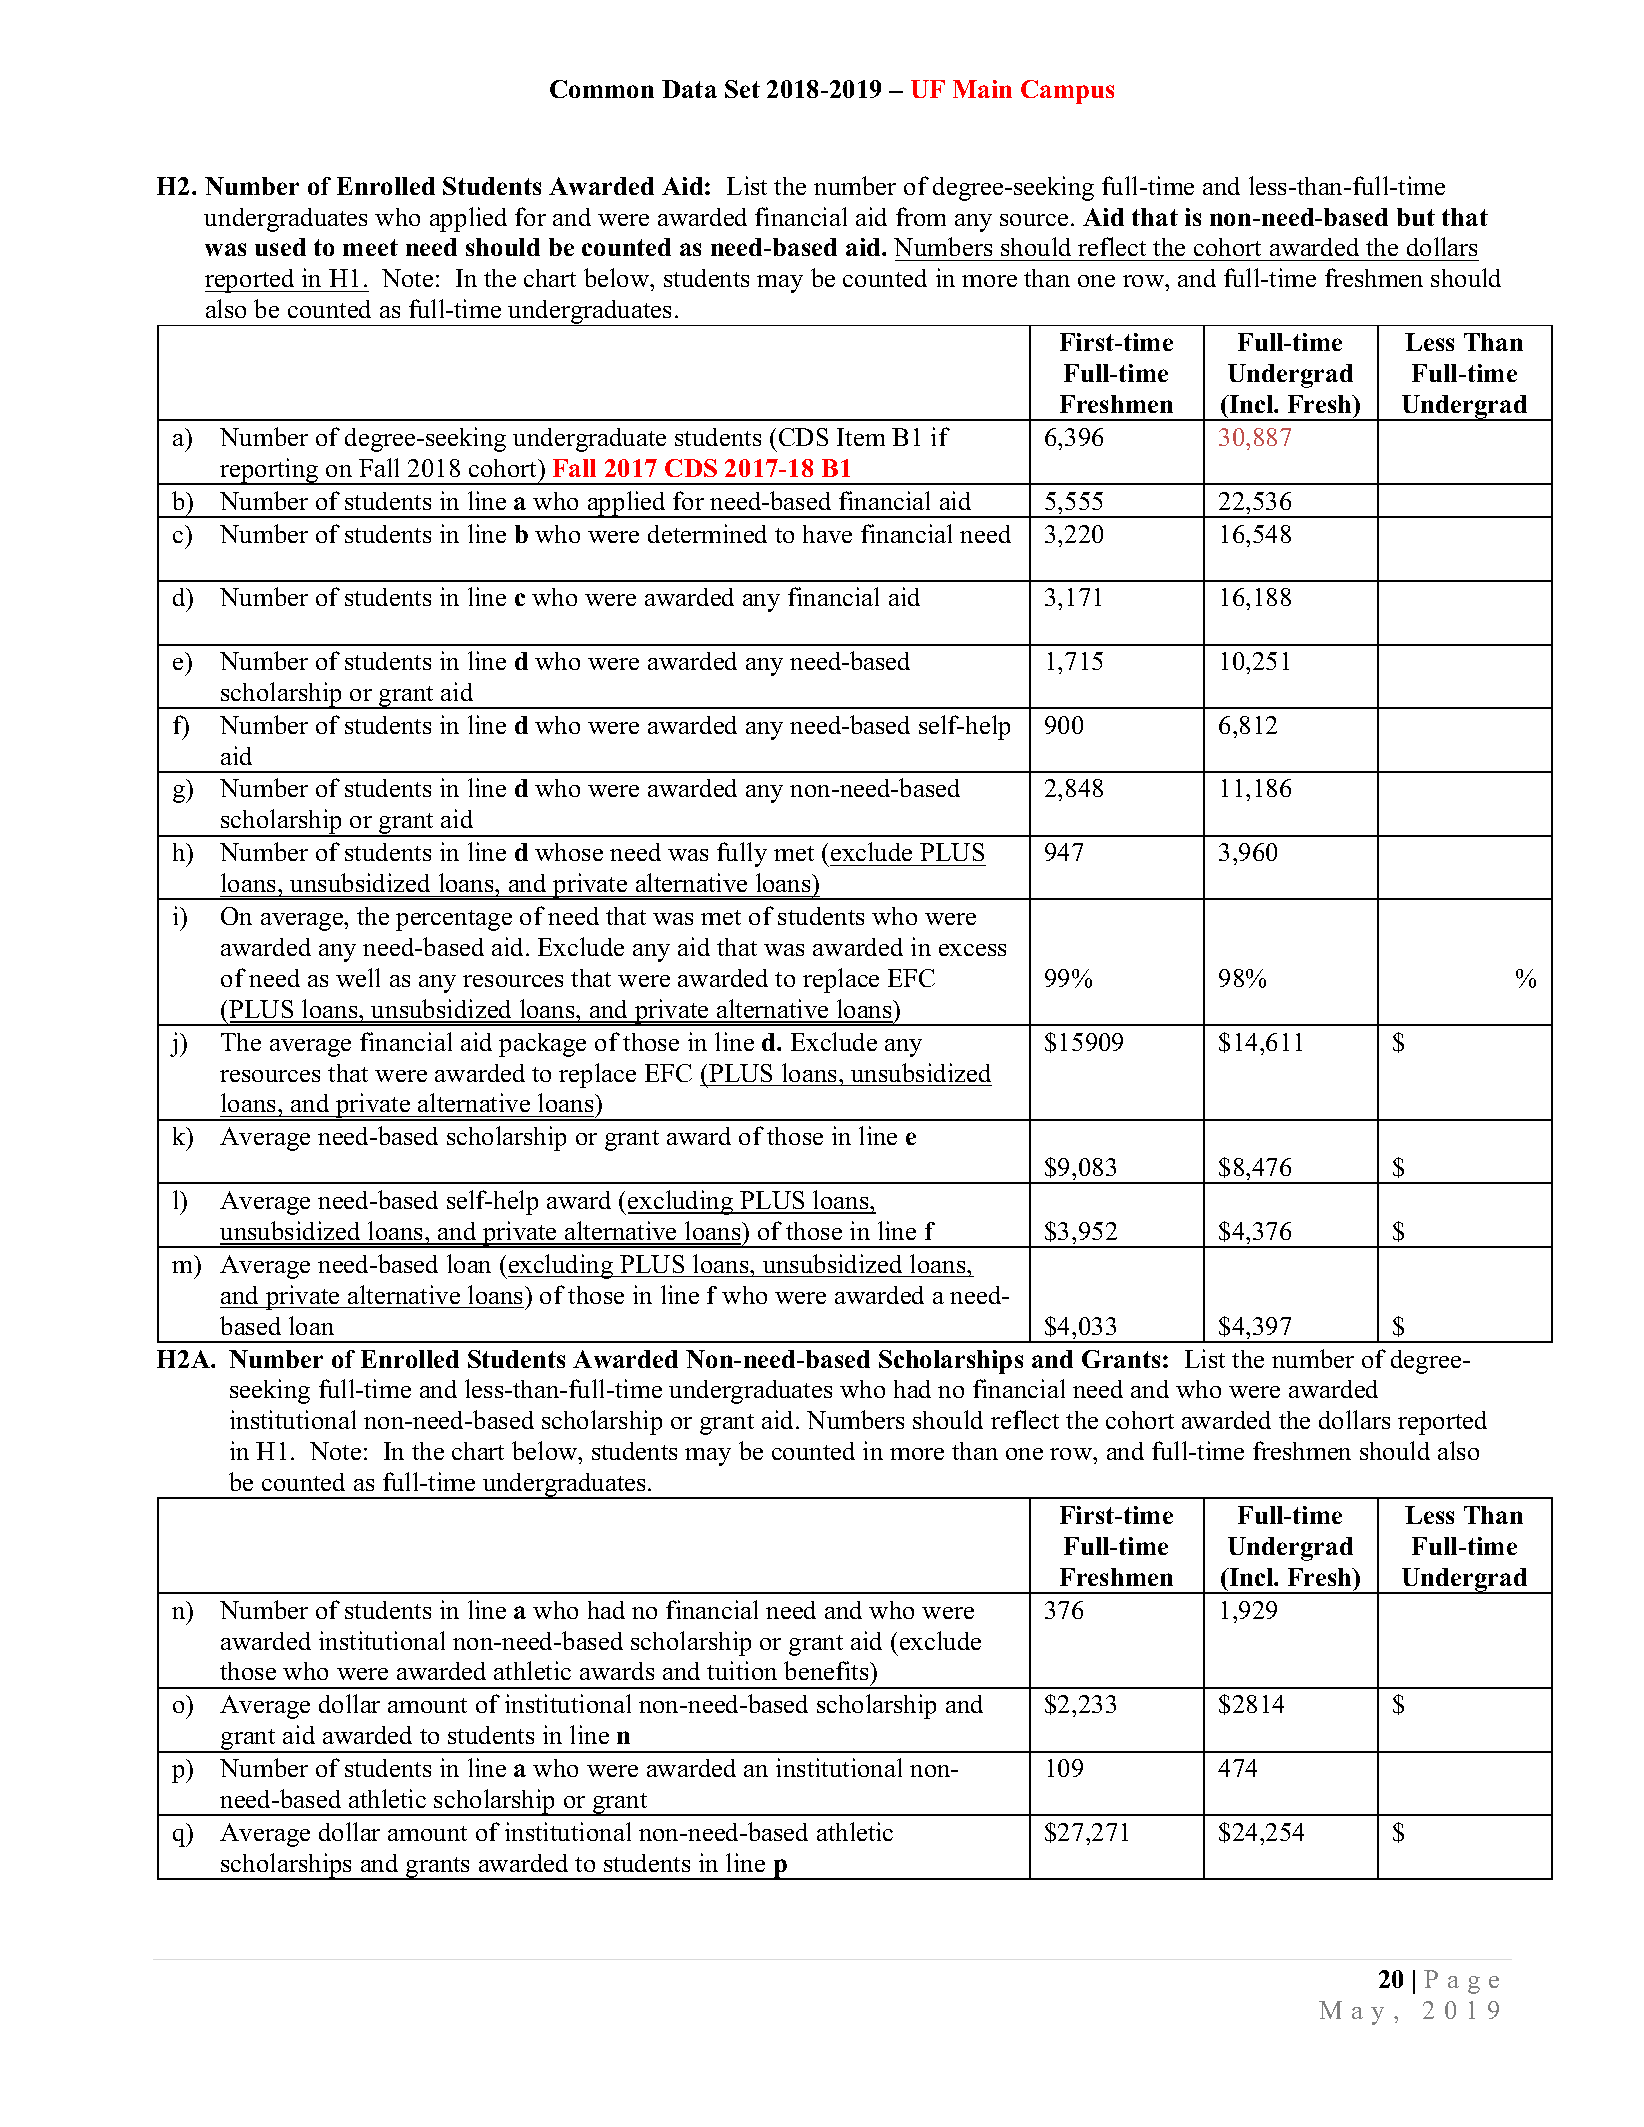 This page has width=1644, height=2127. I want to click on well, so click(358, 977).
